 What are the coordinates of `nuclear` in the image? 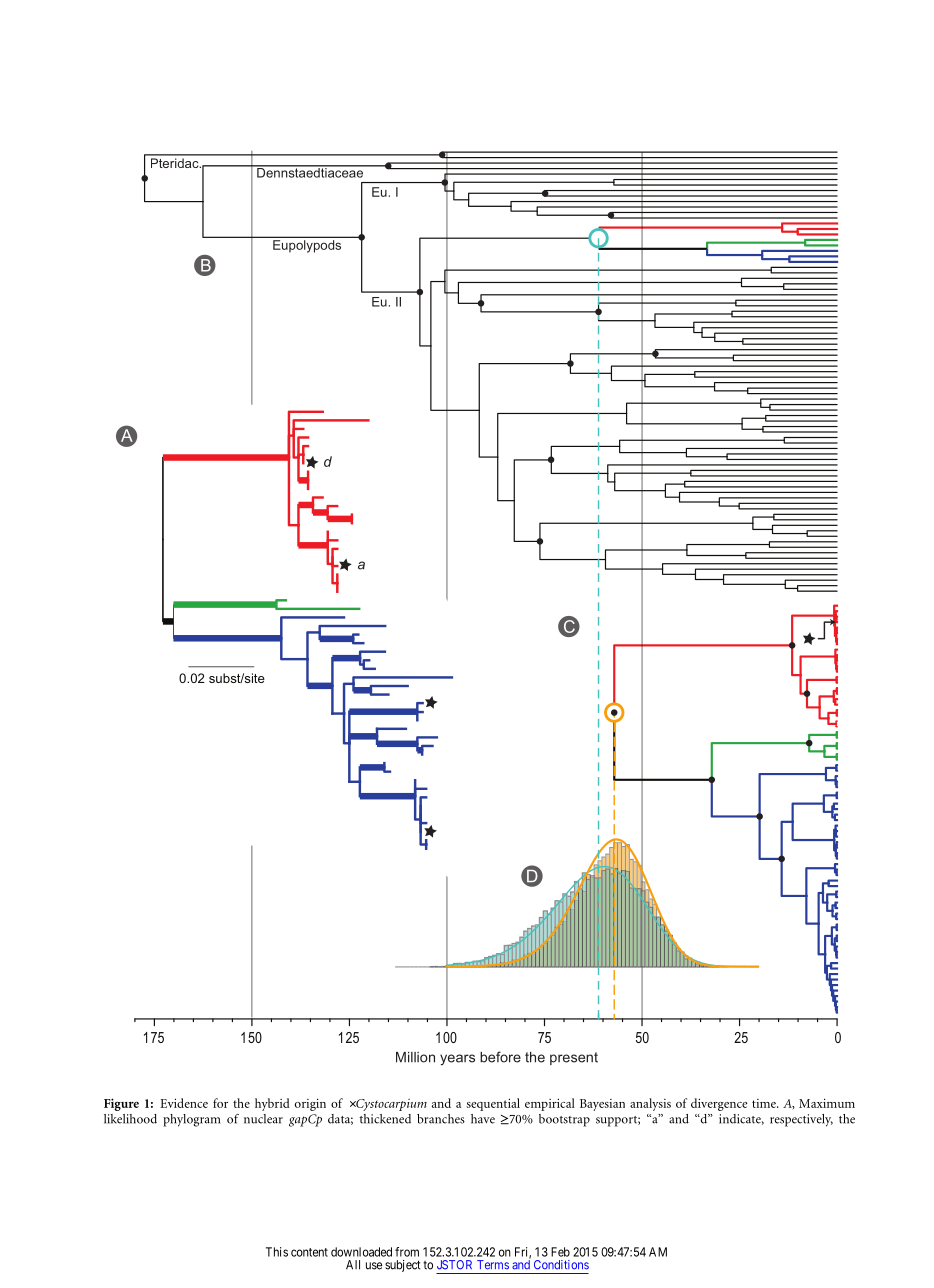 It's located at (263, 1119).
